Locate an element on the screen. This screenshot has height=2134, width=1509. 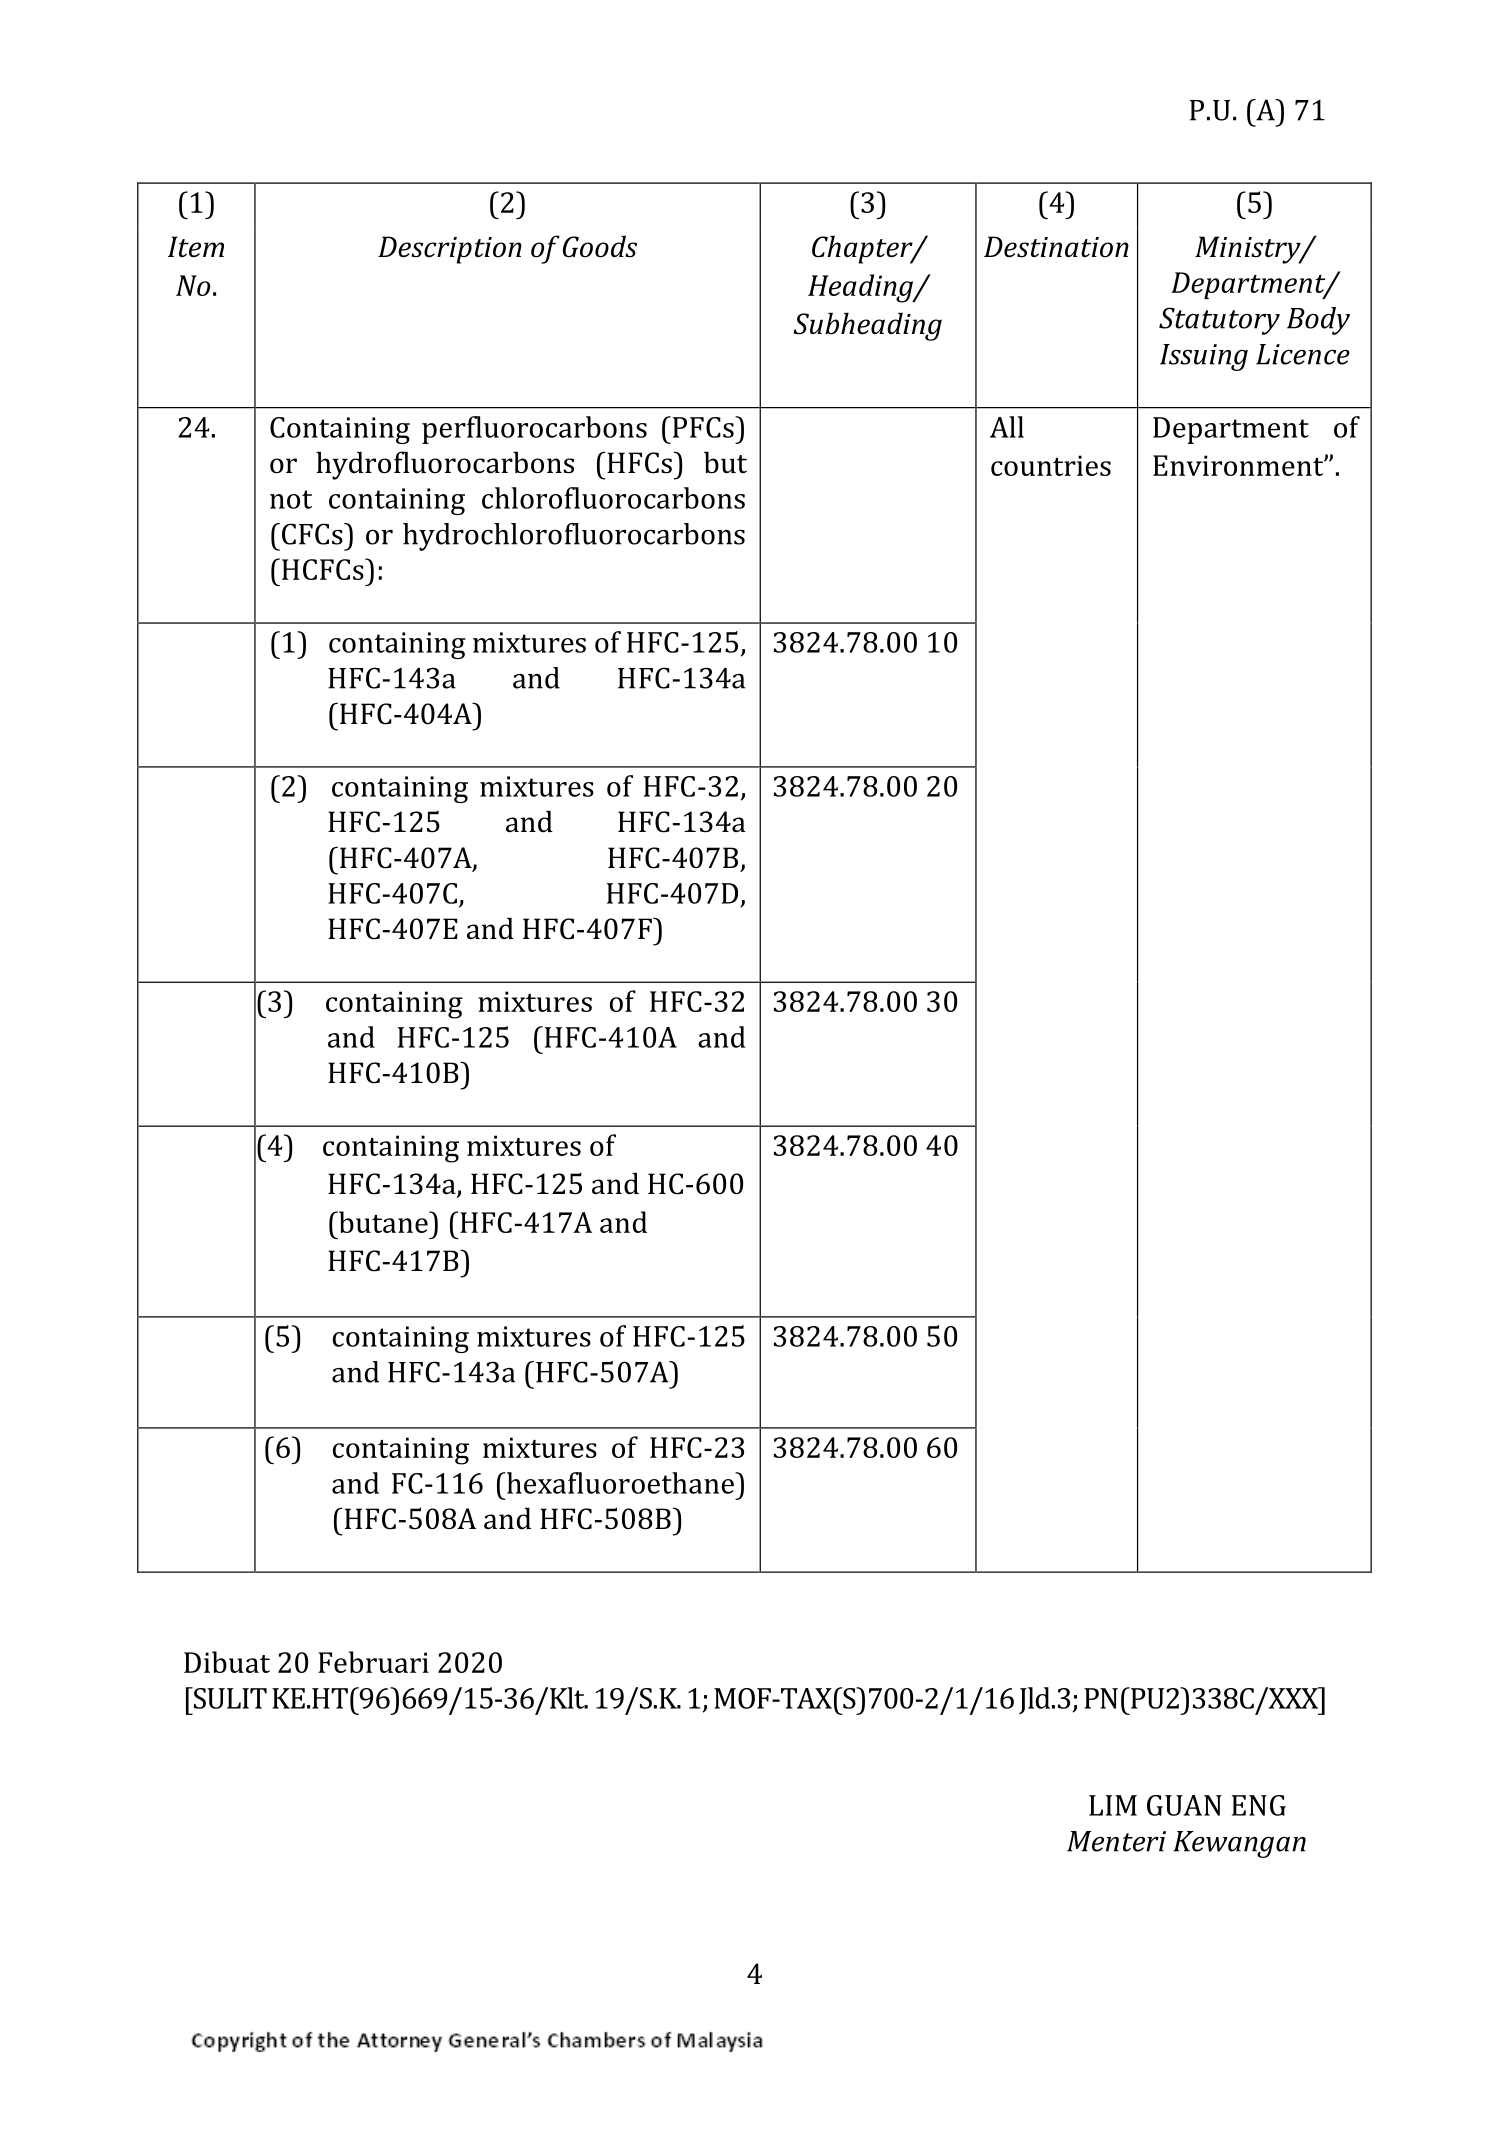
Goods is located at coordinates (600, 246).
